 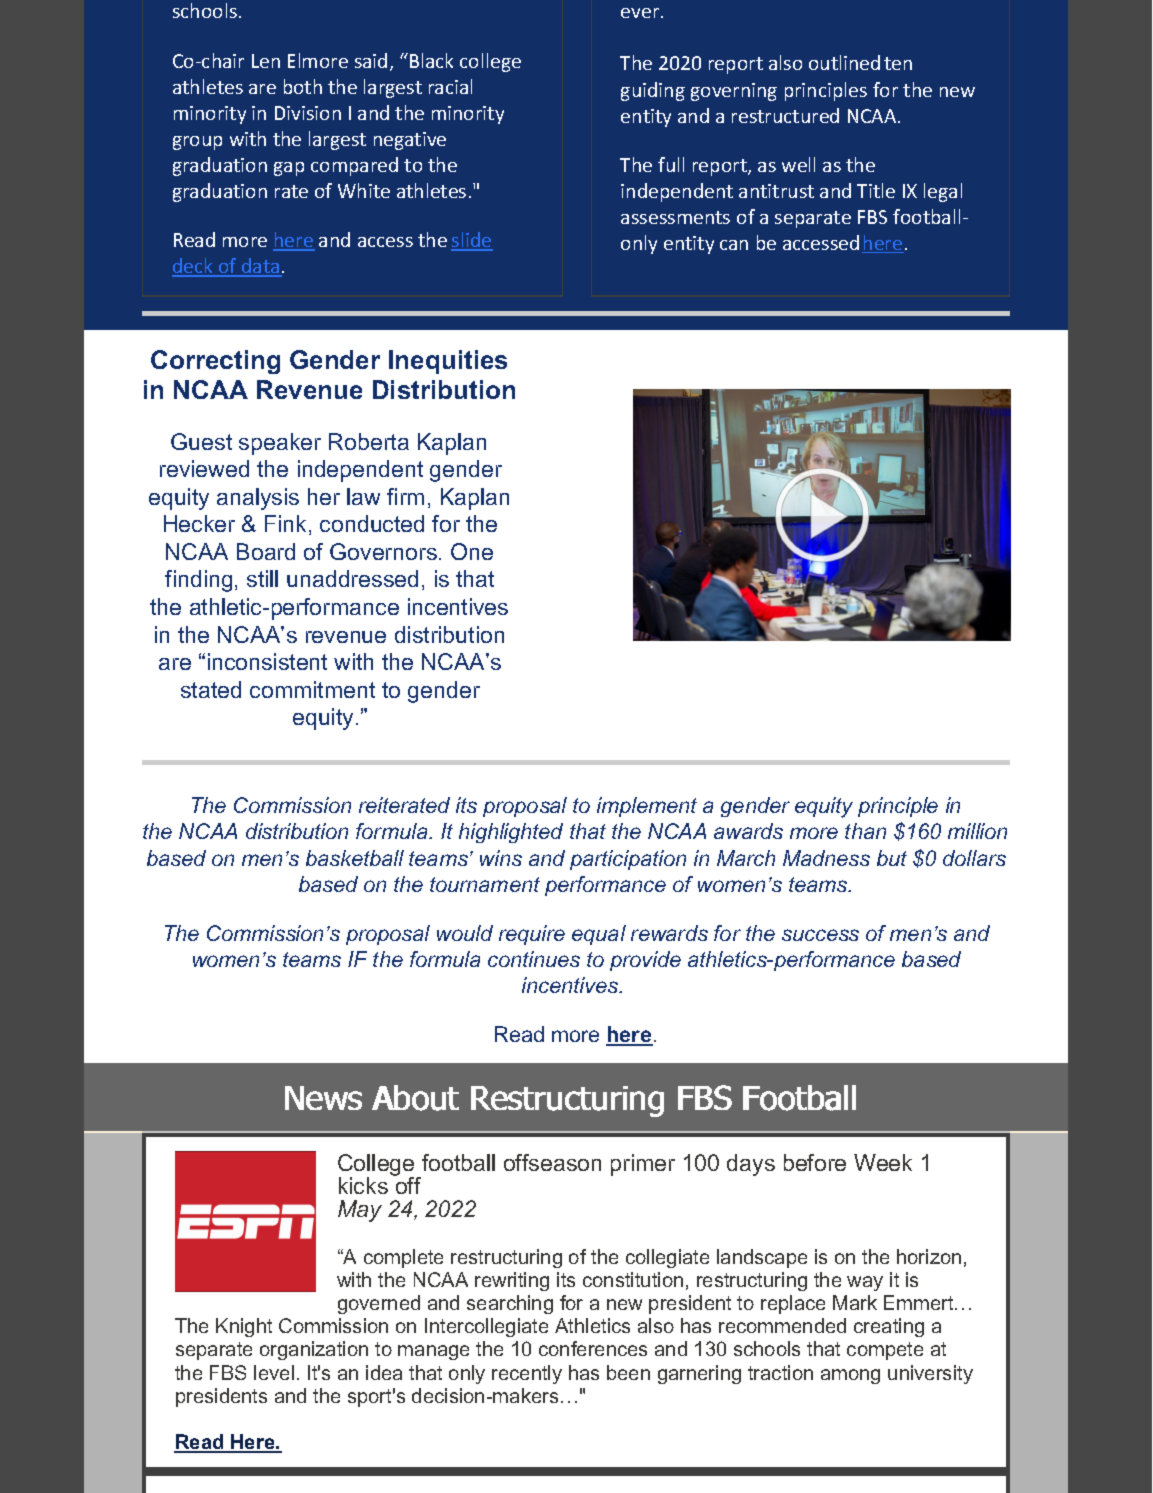 What do you see at coordinates (820, 935) in the screenshot?
I see `success` at bounding box center [820, 935].
